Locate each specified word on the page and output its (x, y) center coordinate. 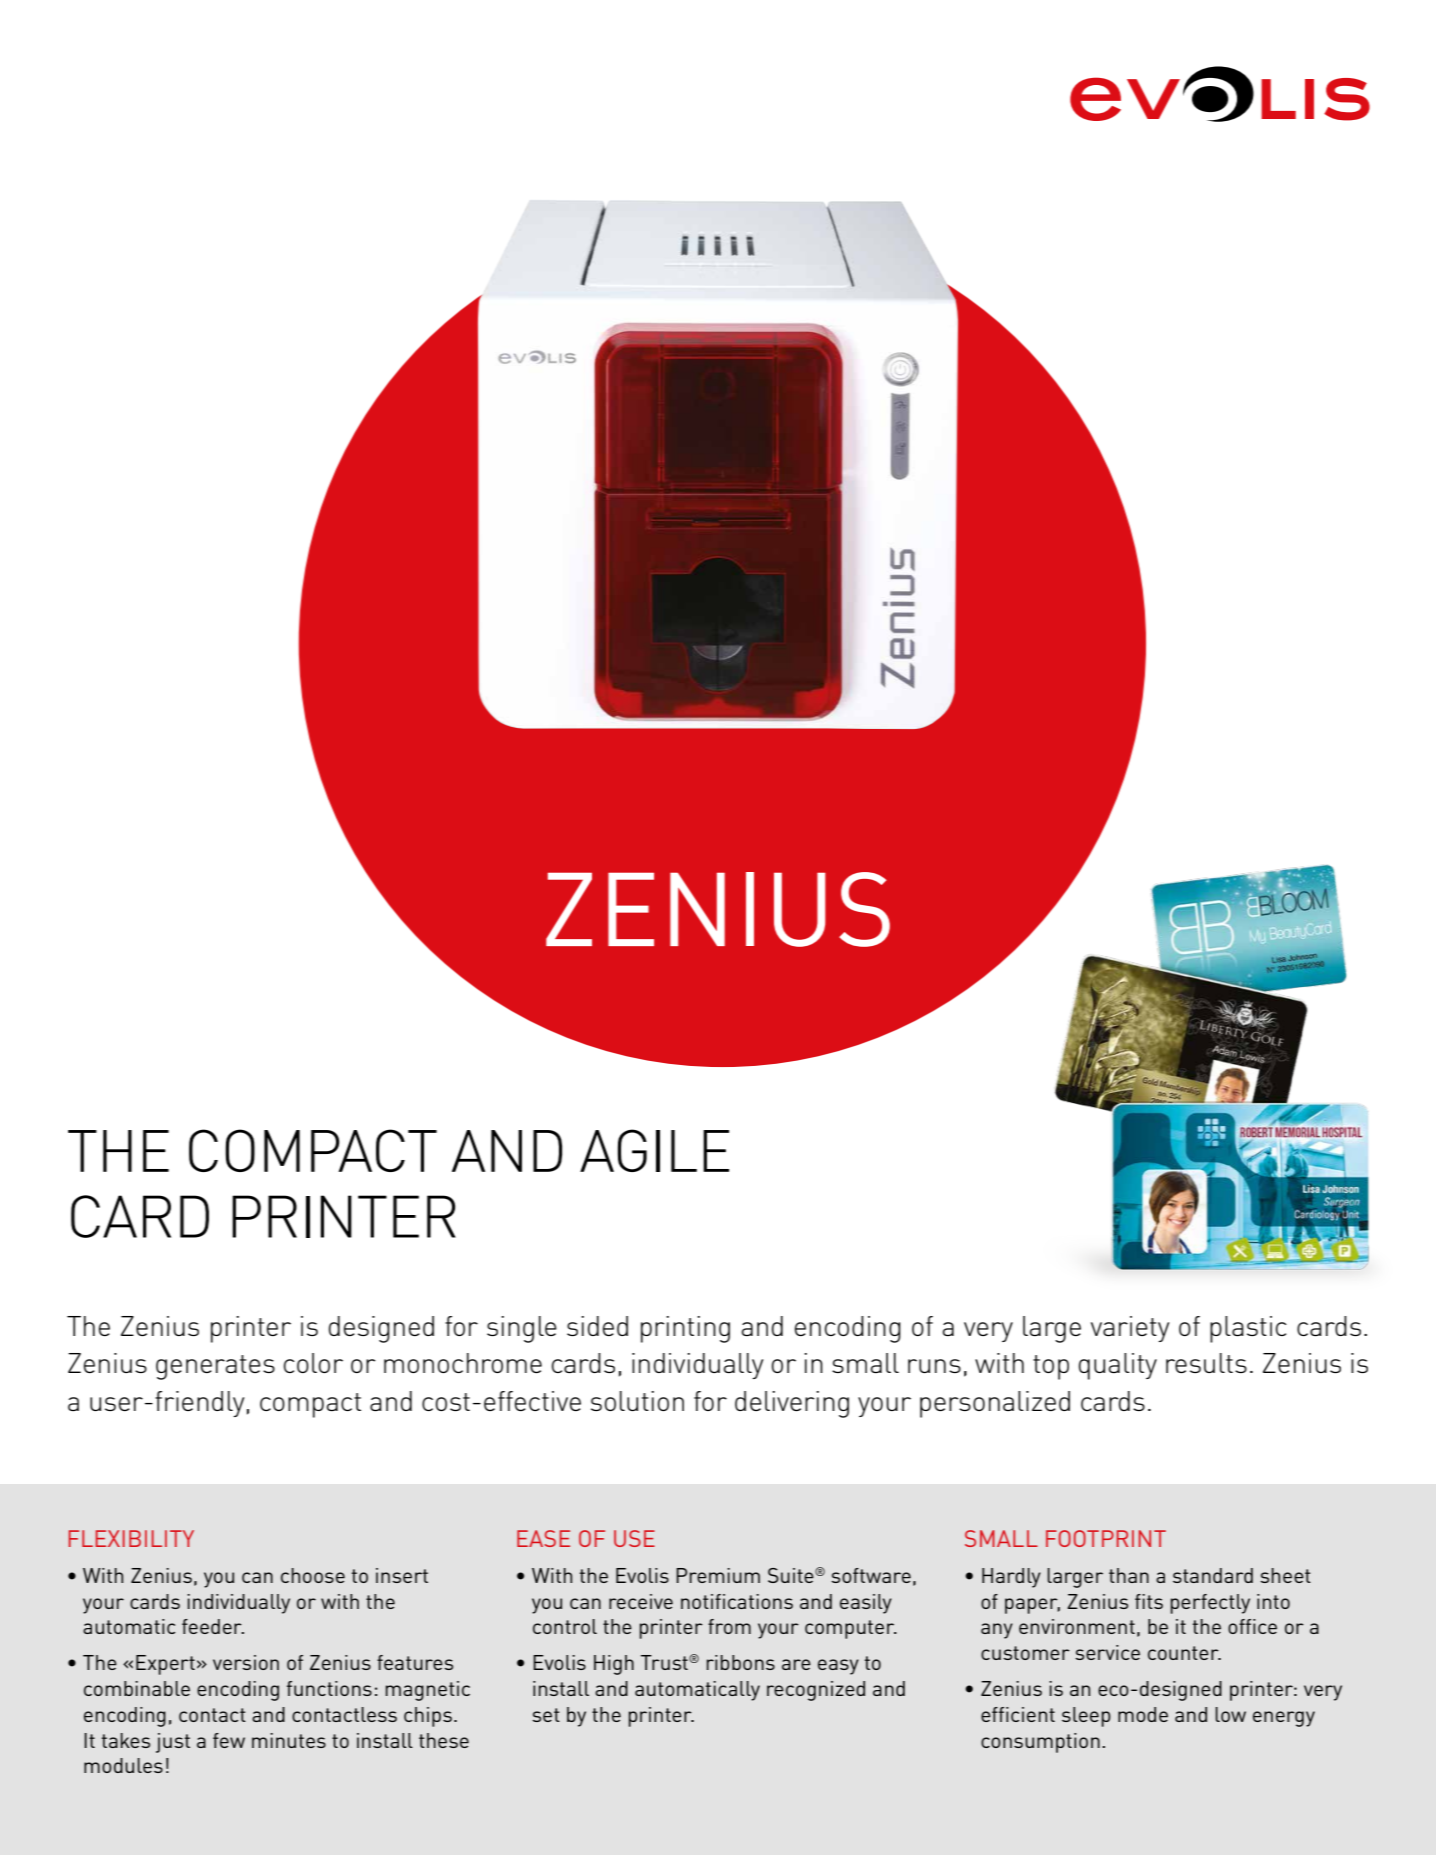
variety (1130, 1329)
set (546, 1715)
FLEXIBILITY (131, 1538)
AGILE (654, 1150)
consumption (1040, 1743)
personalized (995, 1404)
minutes (289, 1740)
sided (597, 1326)
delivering (792, 1404)
